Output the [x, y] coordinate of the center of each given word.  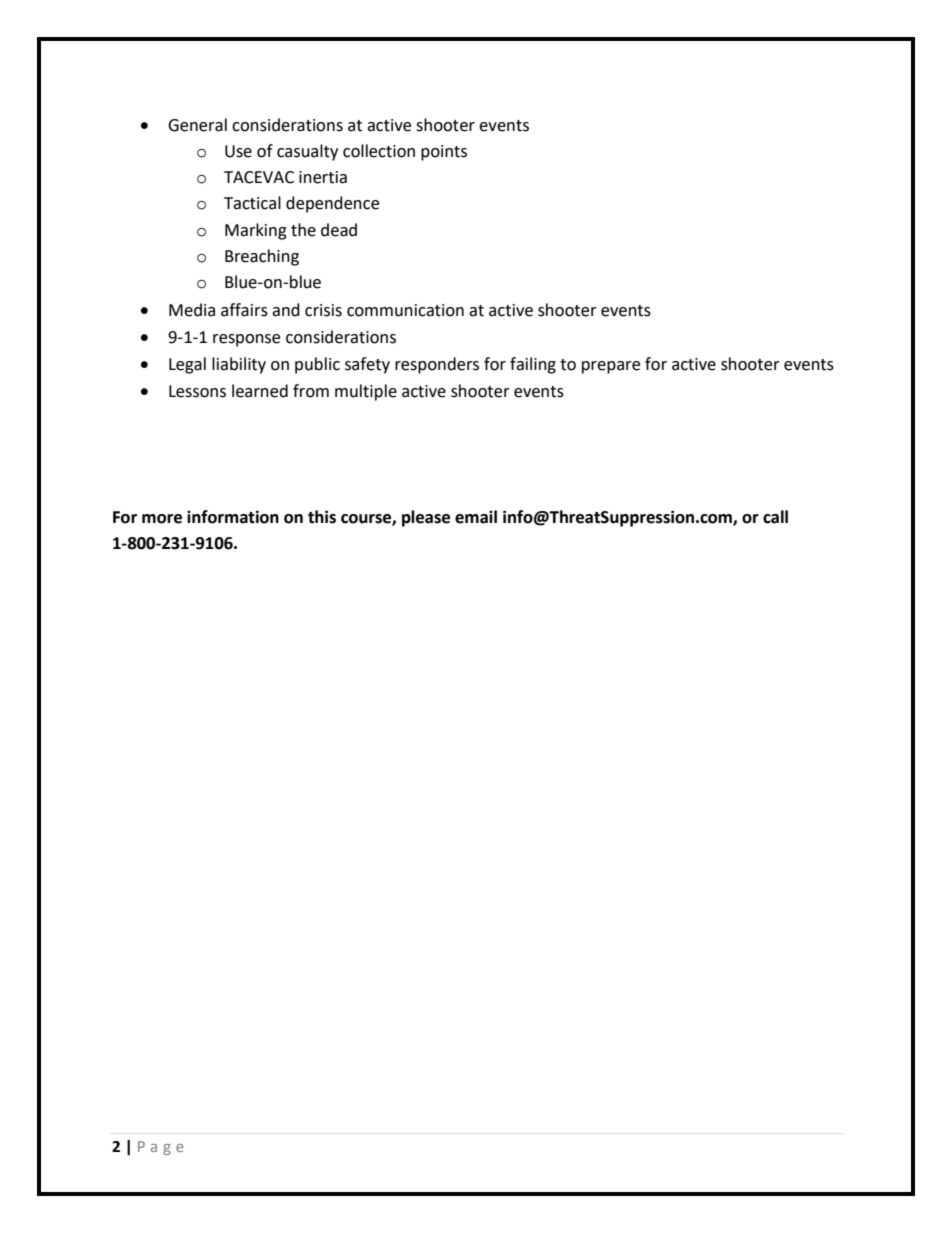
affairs [244, 310]
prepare [611, 367]
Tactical [252, 203]
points [444, 153]
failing [533, 365]
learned [260, 391]
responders [437, 365]
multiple [366, 392]
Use [238, 151]
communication [405, 310]
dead [339, 230]
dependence [332, 204]
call [775, 517]
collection [379, 151]
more [162, 519]
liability [239, 365]
